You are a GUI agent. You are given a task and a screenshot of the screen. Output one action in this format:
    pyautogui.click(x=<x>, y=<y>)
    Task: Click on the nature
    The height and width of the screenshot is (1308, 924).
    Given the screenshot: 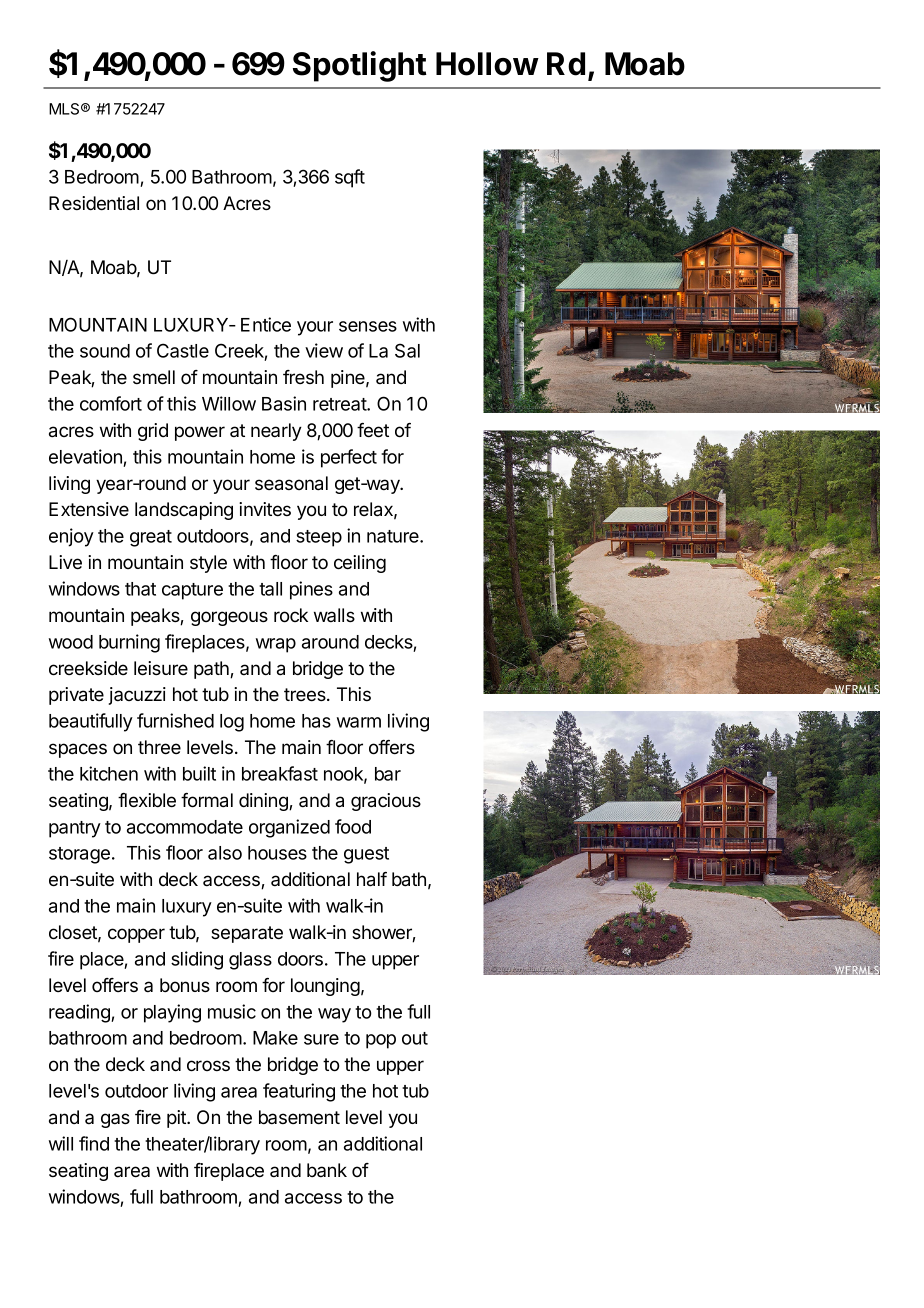 What is the action you would take?
    pyautogui.click(x=394, y=536)
